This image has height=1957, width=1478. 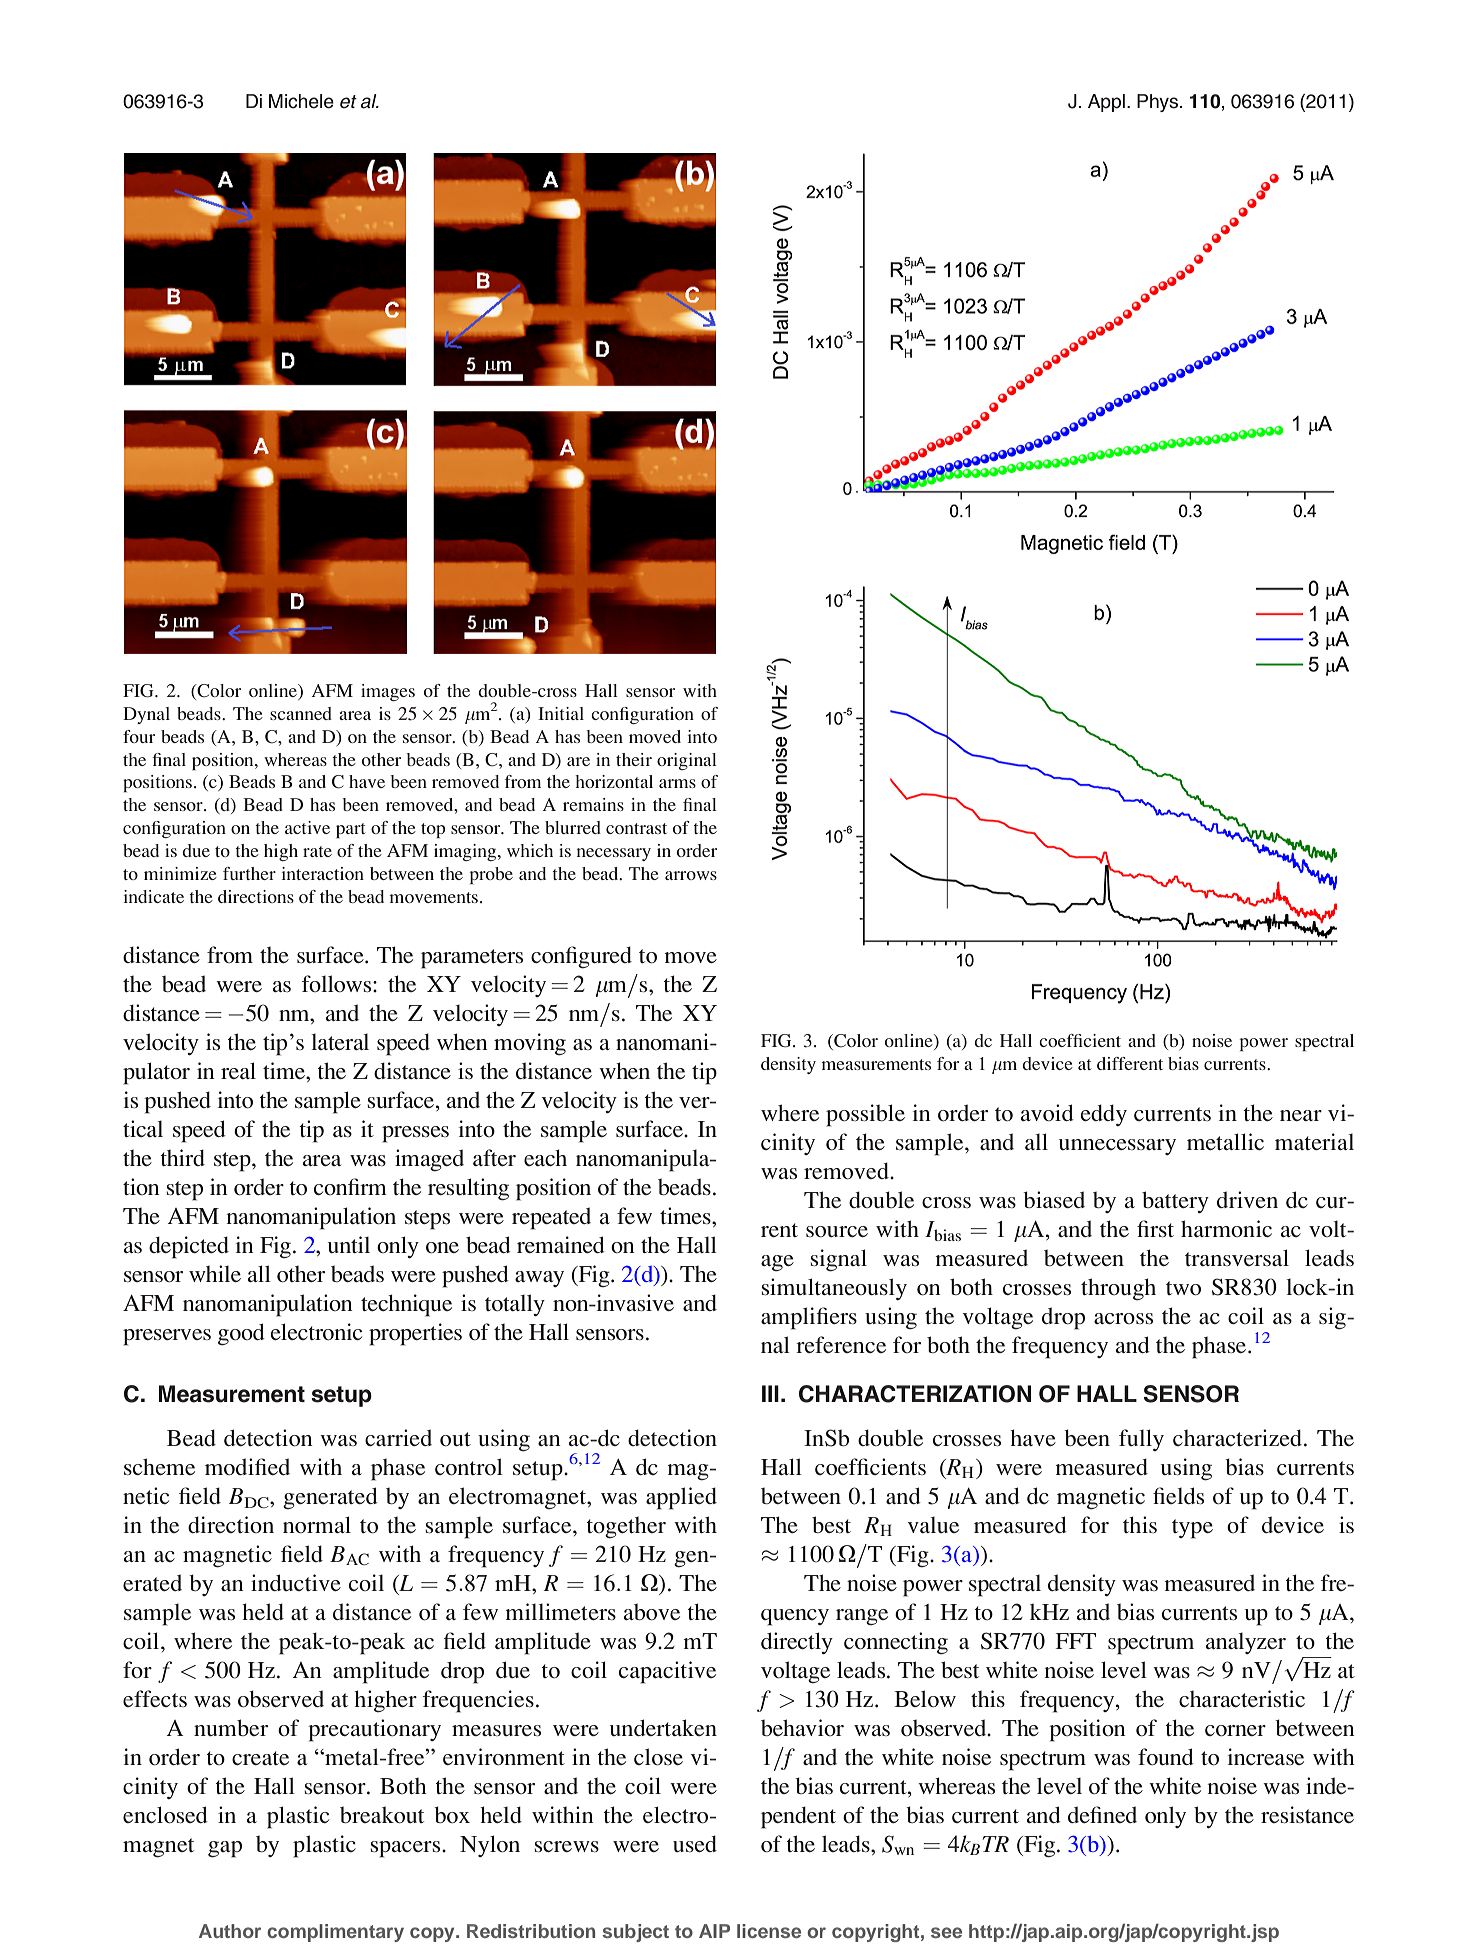 What do you see at coordinates (301, 713) in the image?
I see `scanned` at bounding box center [301, 713].
